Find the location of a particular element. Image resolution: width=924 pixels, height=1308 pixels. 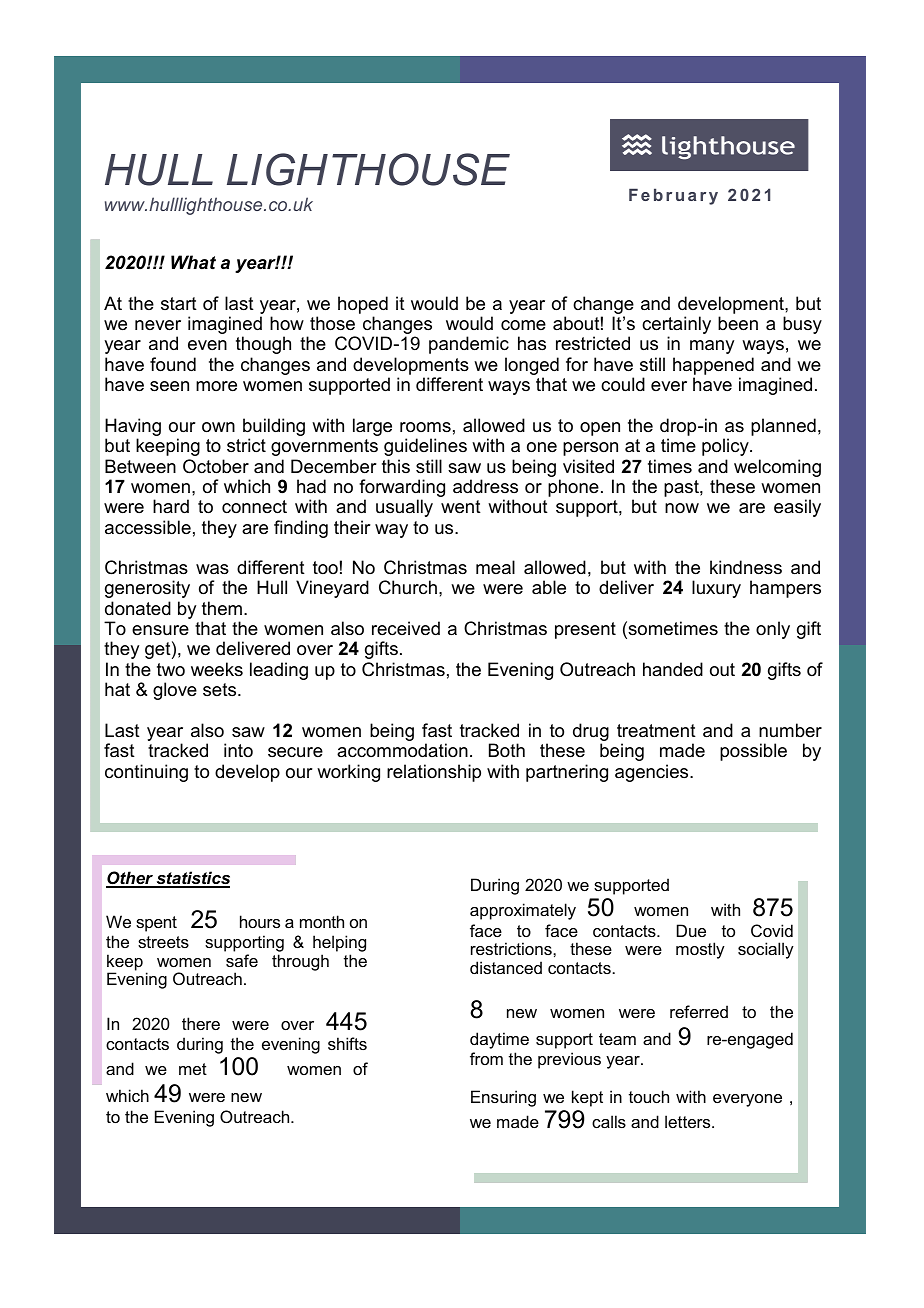

Ensuring is located at coordinates (503, 1098).
